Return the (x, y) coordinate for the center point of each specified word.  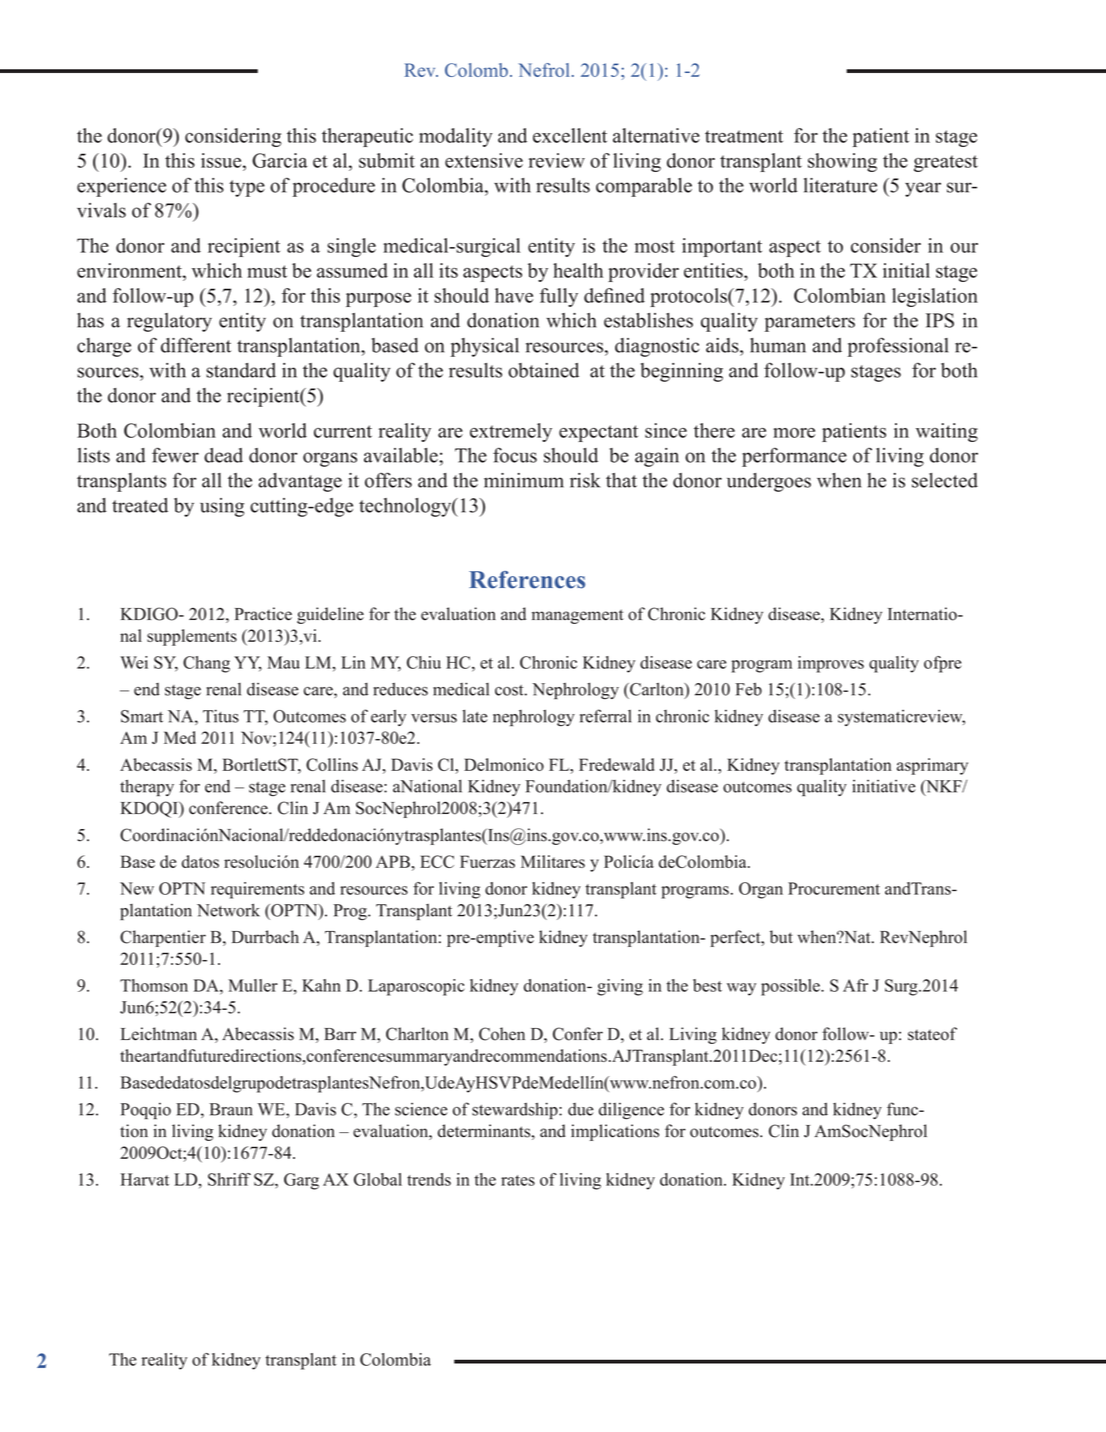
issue (222, 160)
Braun (231, 1109)
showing (842, 162)
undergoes (769, 482)
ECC (437, 861)
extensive (484, 160)
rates (518, 1180)
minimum (524, 480)
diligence (631, 1110)
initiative (883, 786)
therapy (147, 787)
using (222, 507)
